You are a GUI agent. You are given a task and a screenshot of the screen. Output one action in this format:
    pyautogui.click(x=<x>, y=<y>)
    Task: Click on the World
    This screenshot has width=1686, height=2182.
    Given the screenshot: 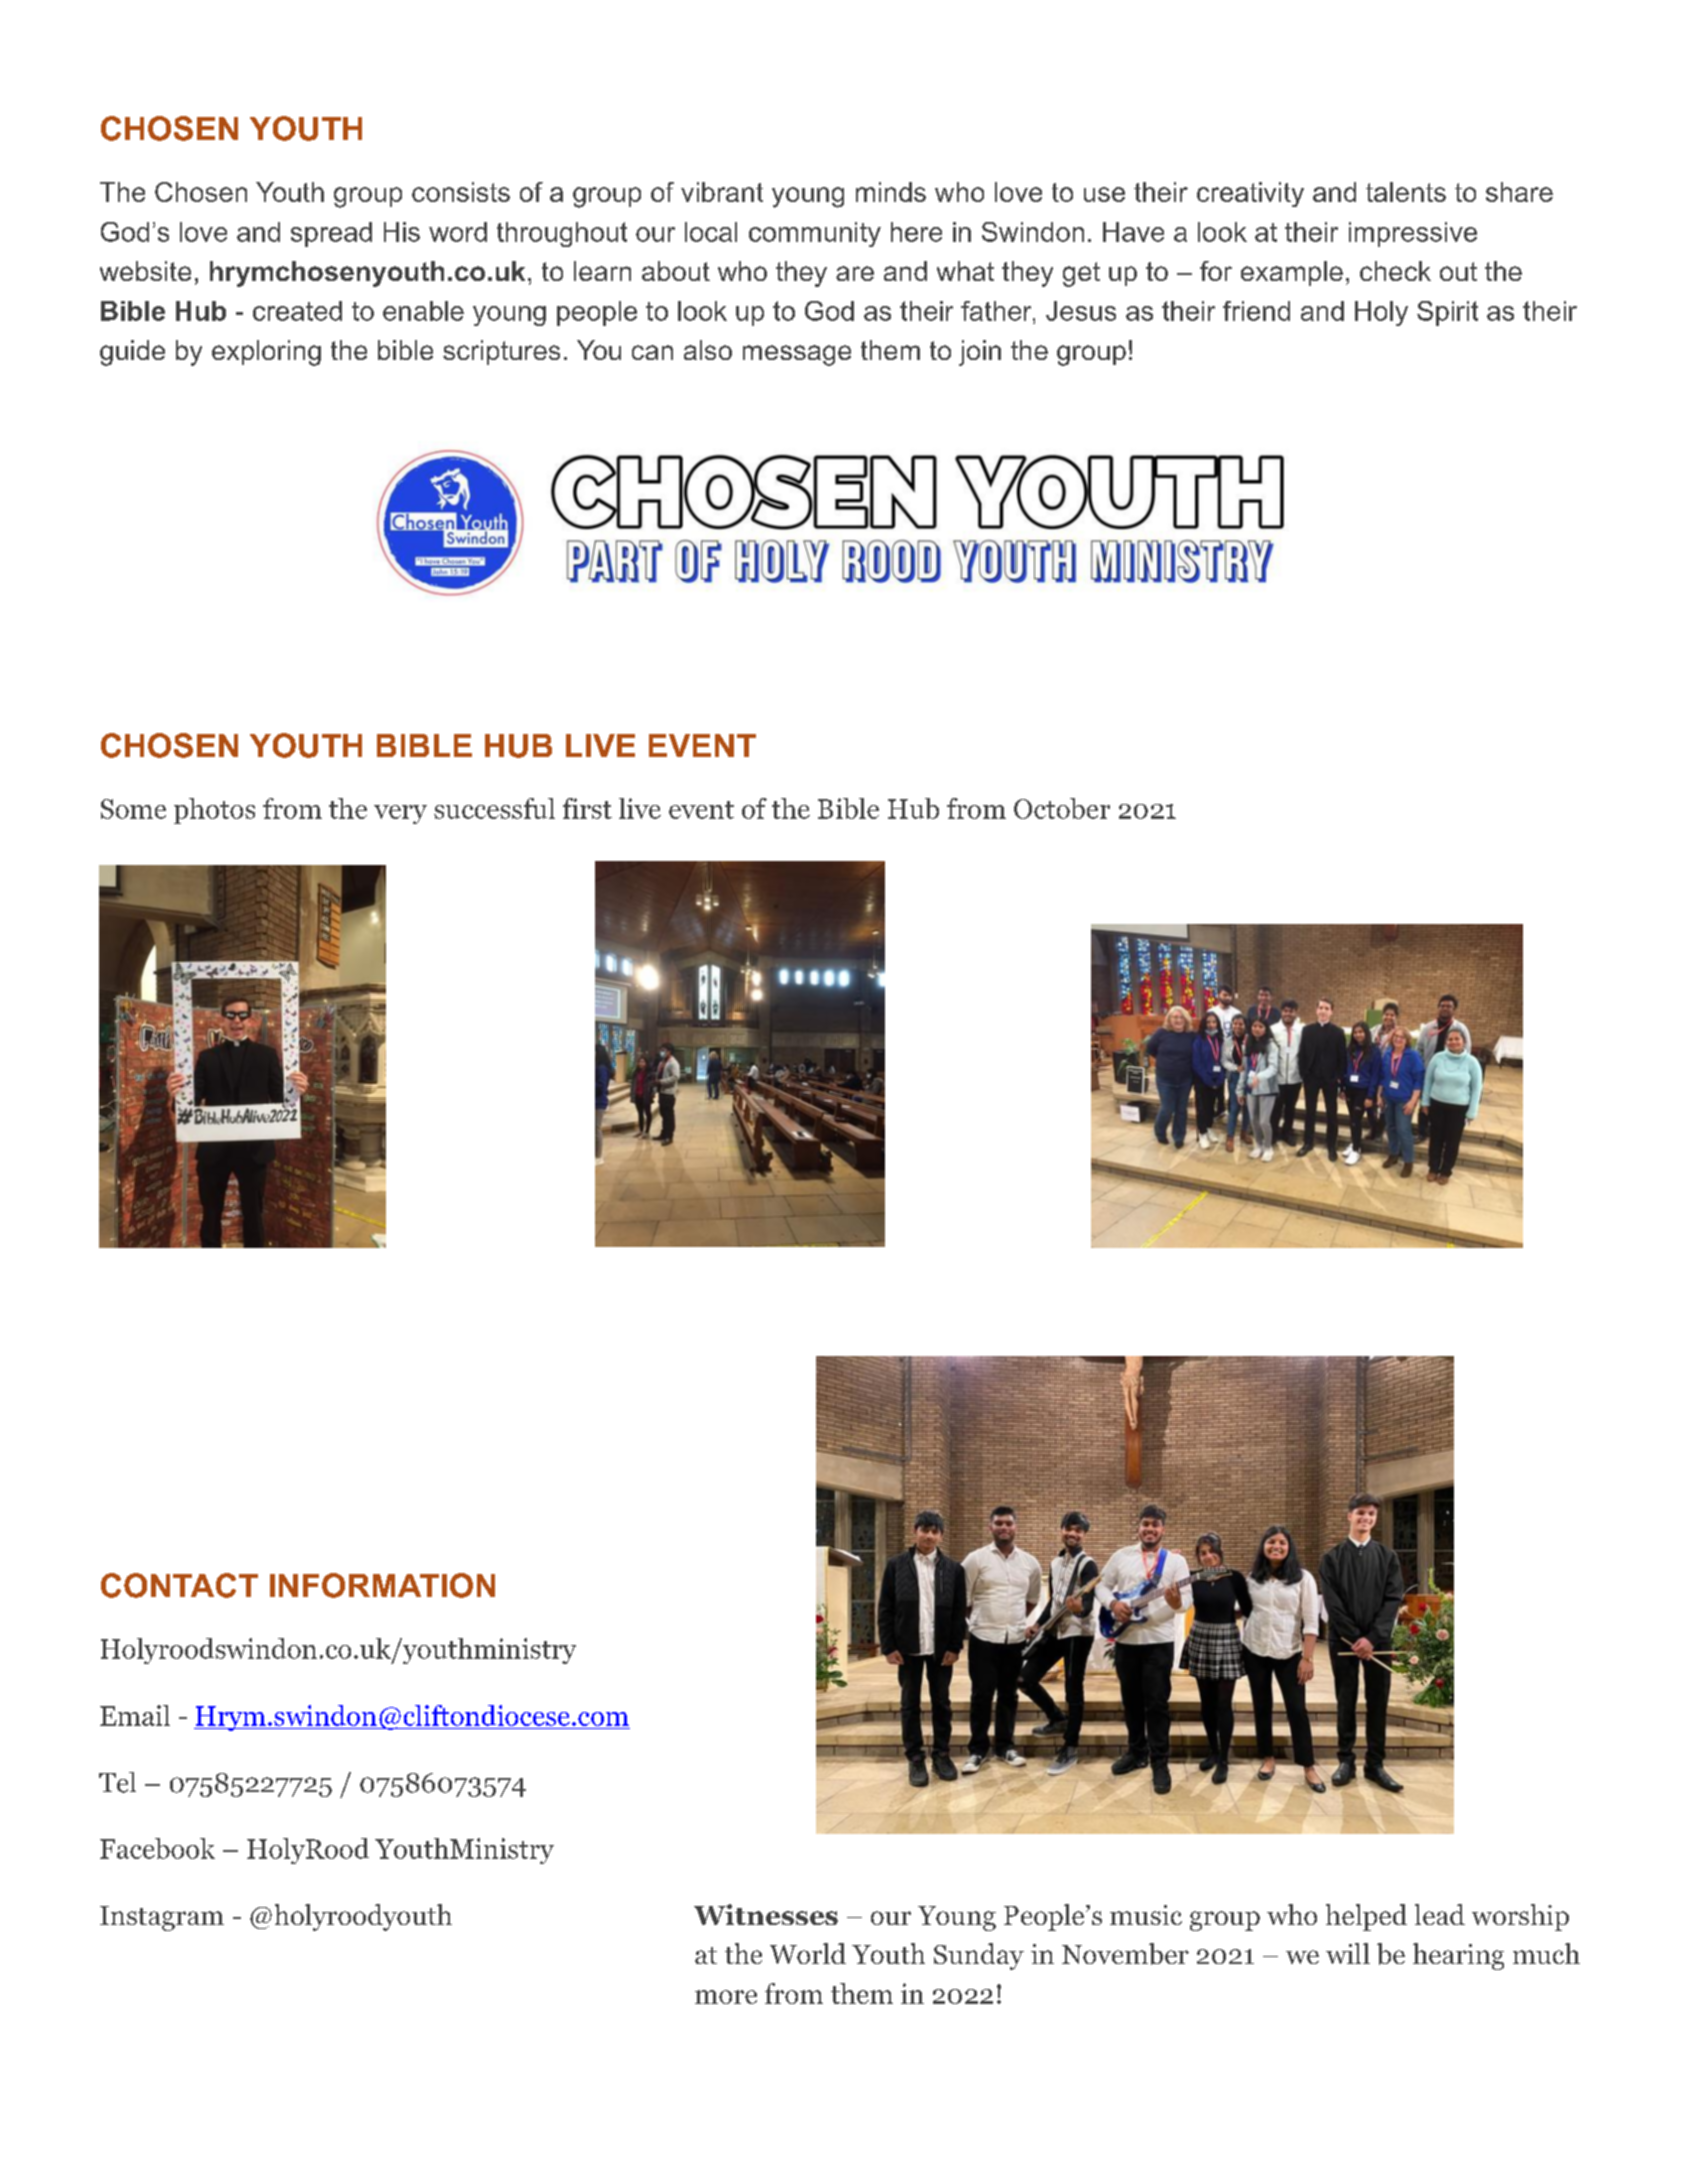 What is the action you would take?
    pyautogui.click(x=808, y=1953)
